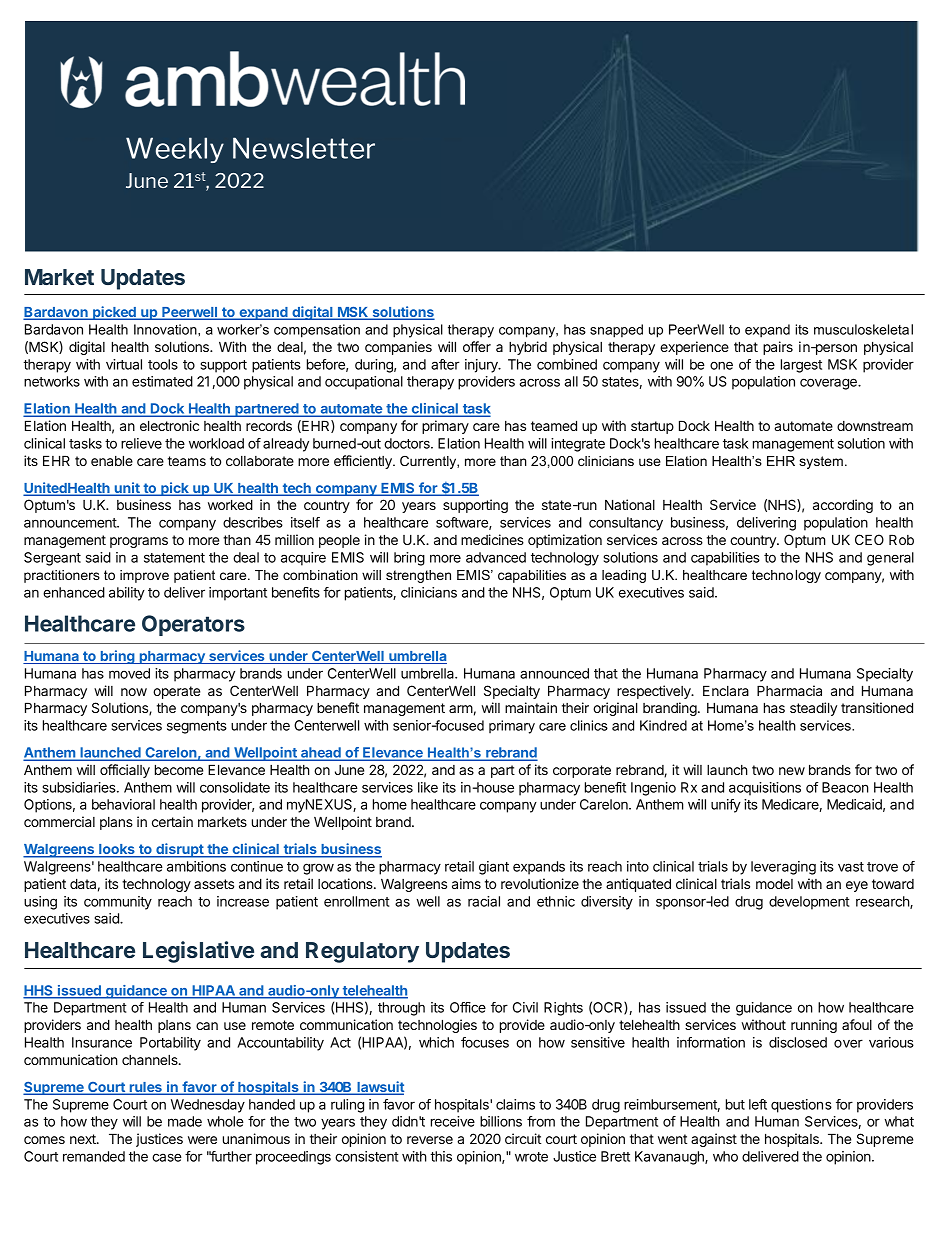 The image size is (952, 1233). Describe the element at coordinates (453, 1121) in the screenshot. I see `receive` at that location.
